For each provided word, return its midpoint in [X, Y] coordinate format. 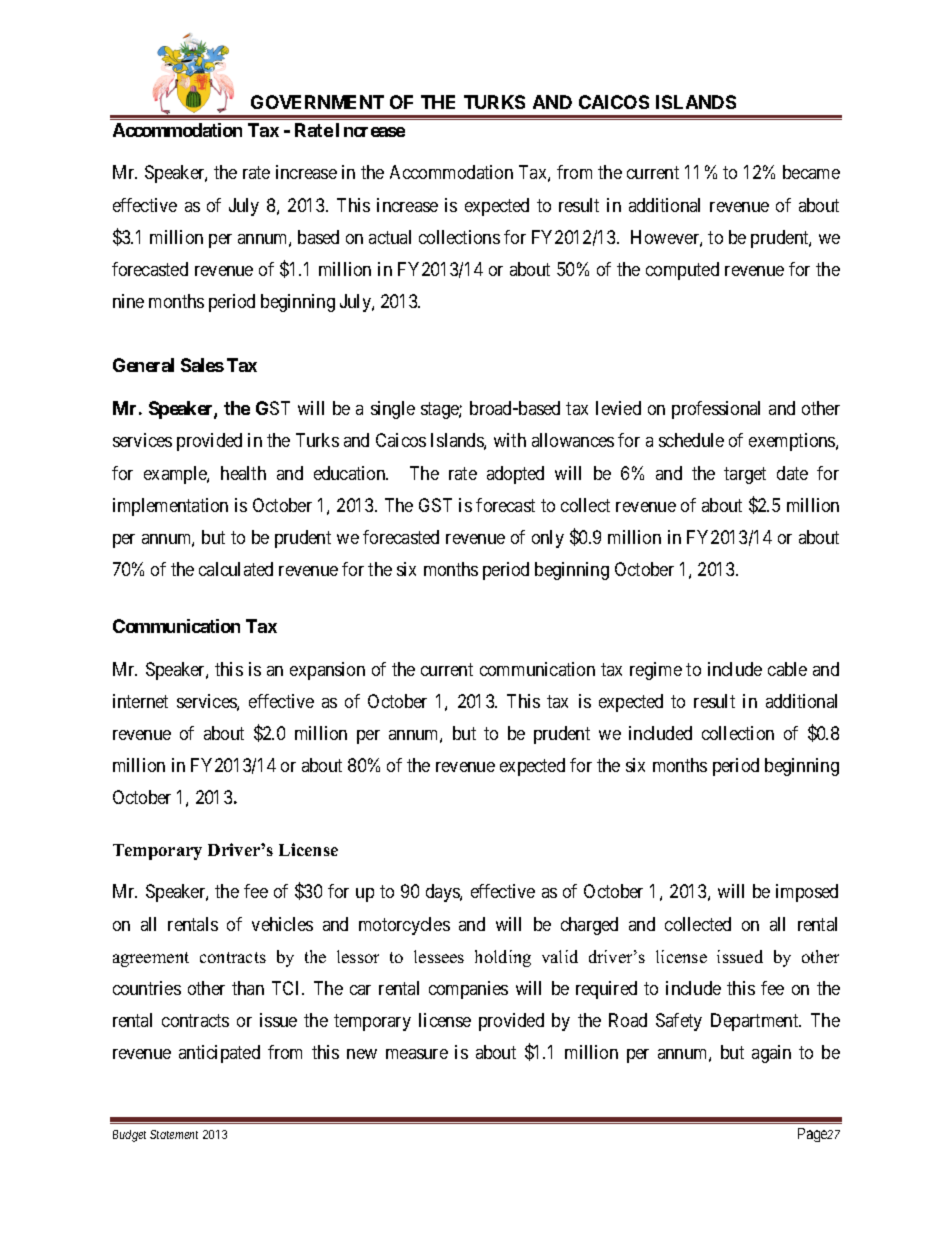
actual [390, 237]
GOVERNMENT [317, 102]
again [771, 1054]
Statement [174, 1134]
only [548, 539]
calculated [236, 569]
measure [417, 1054]
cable [787, 669]
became [811, 172]
